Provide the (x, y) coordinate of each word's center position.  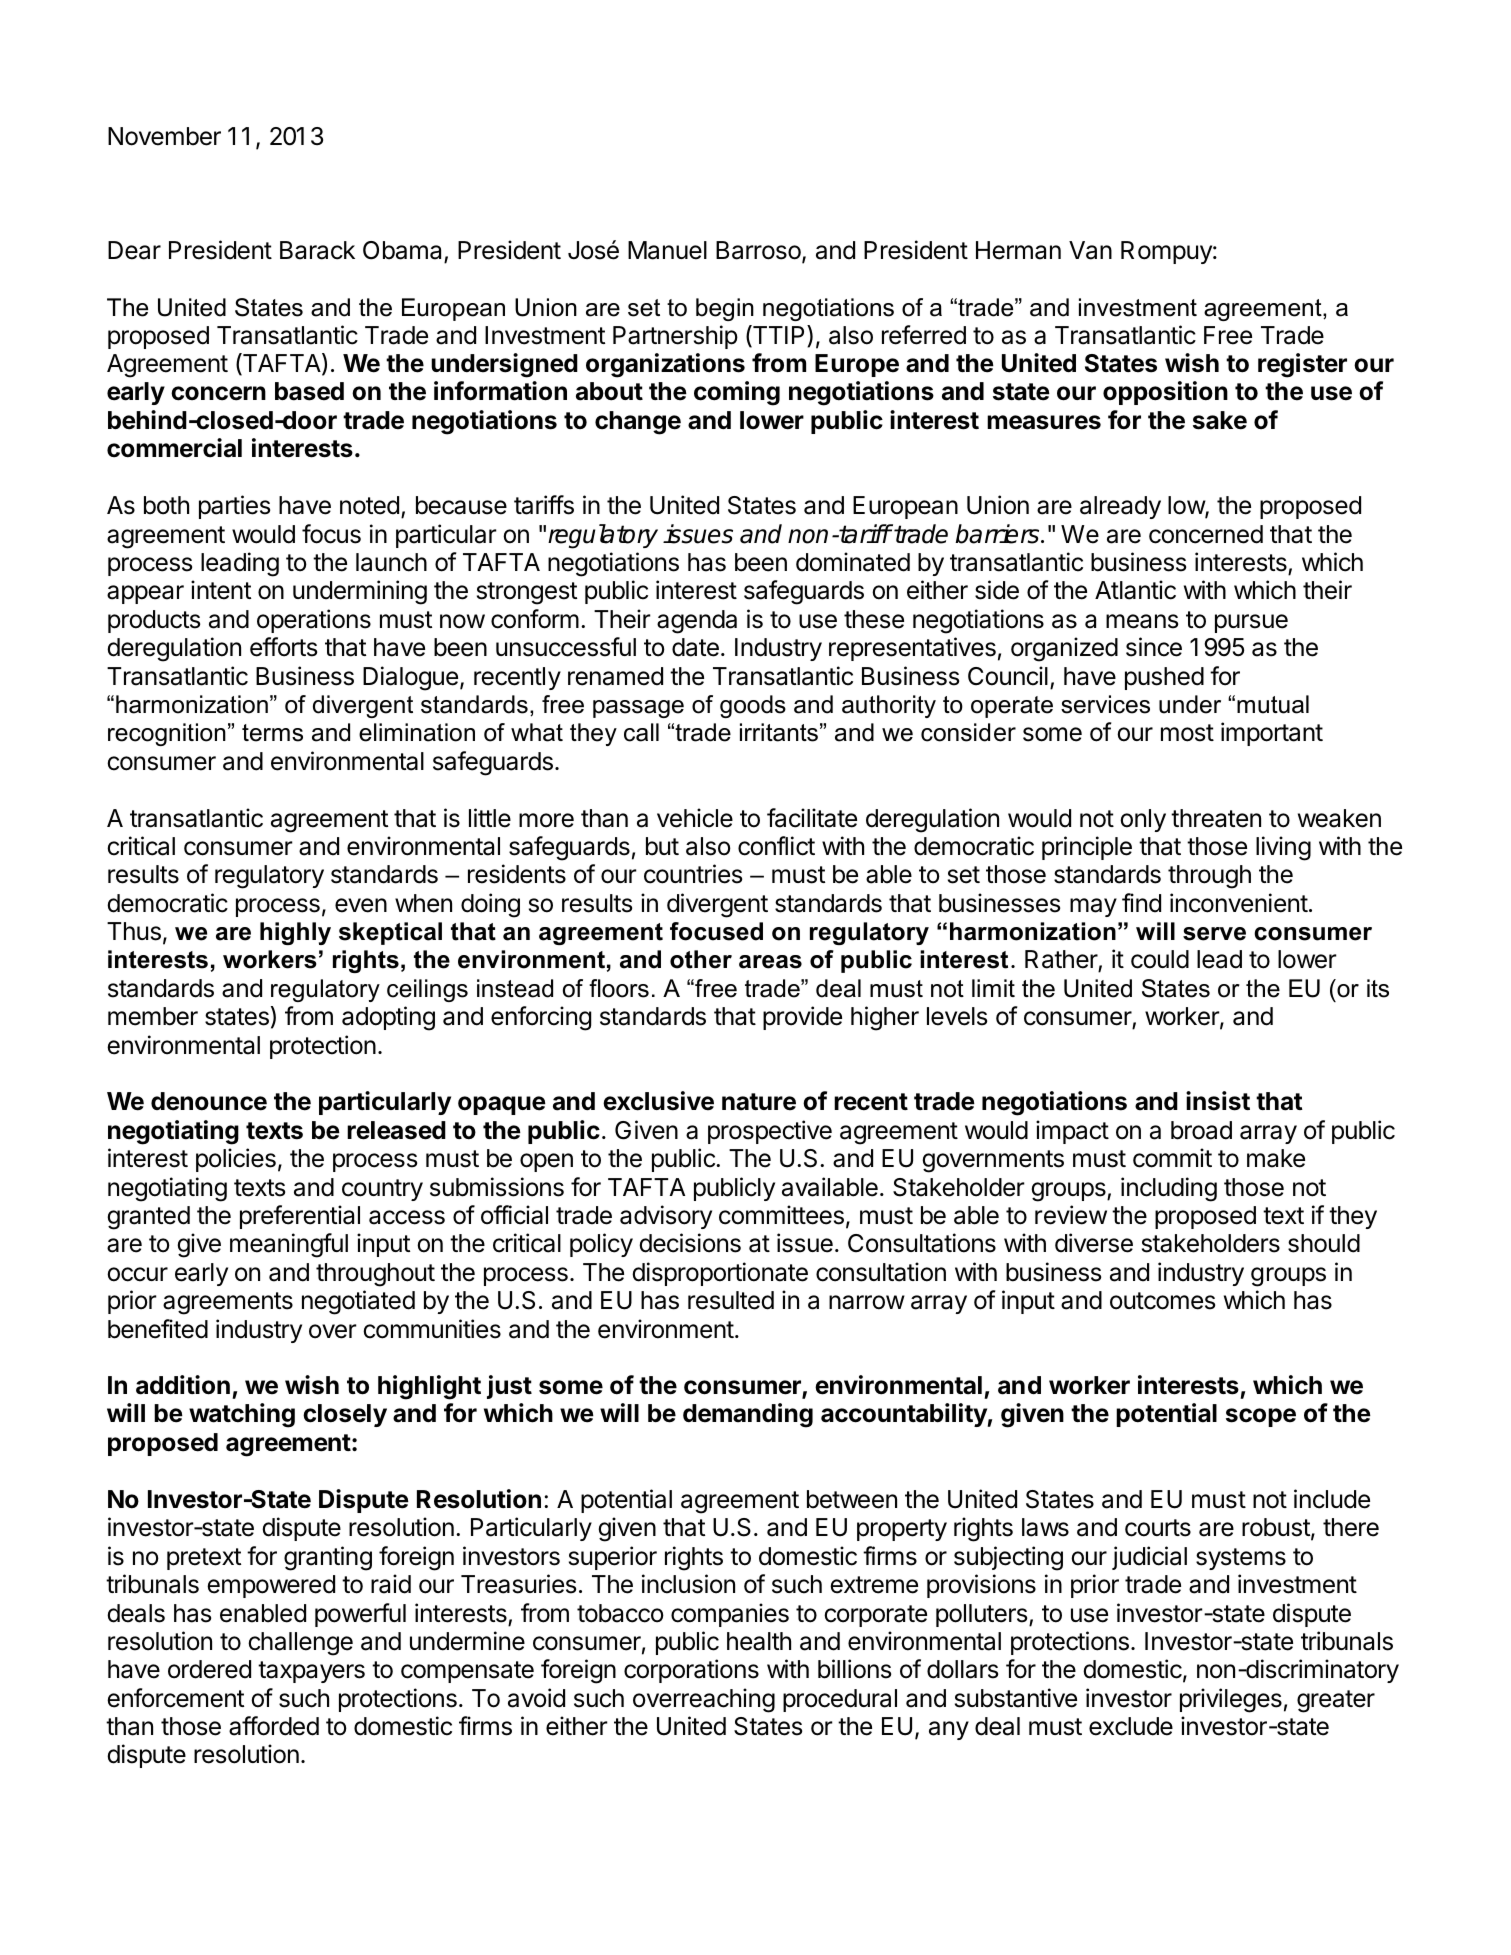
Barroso (759, 251)
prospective (770, 1132)
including (1169, 1189)
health (759, 1641)
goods (753, 706)
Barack (317, 250)
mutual (1273, 704)
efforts (283, 647)
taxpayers (311, 1672)
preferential (300, 1217)
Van (1090, 250)
